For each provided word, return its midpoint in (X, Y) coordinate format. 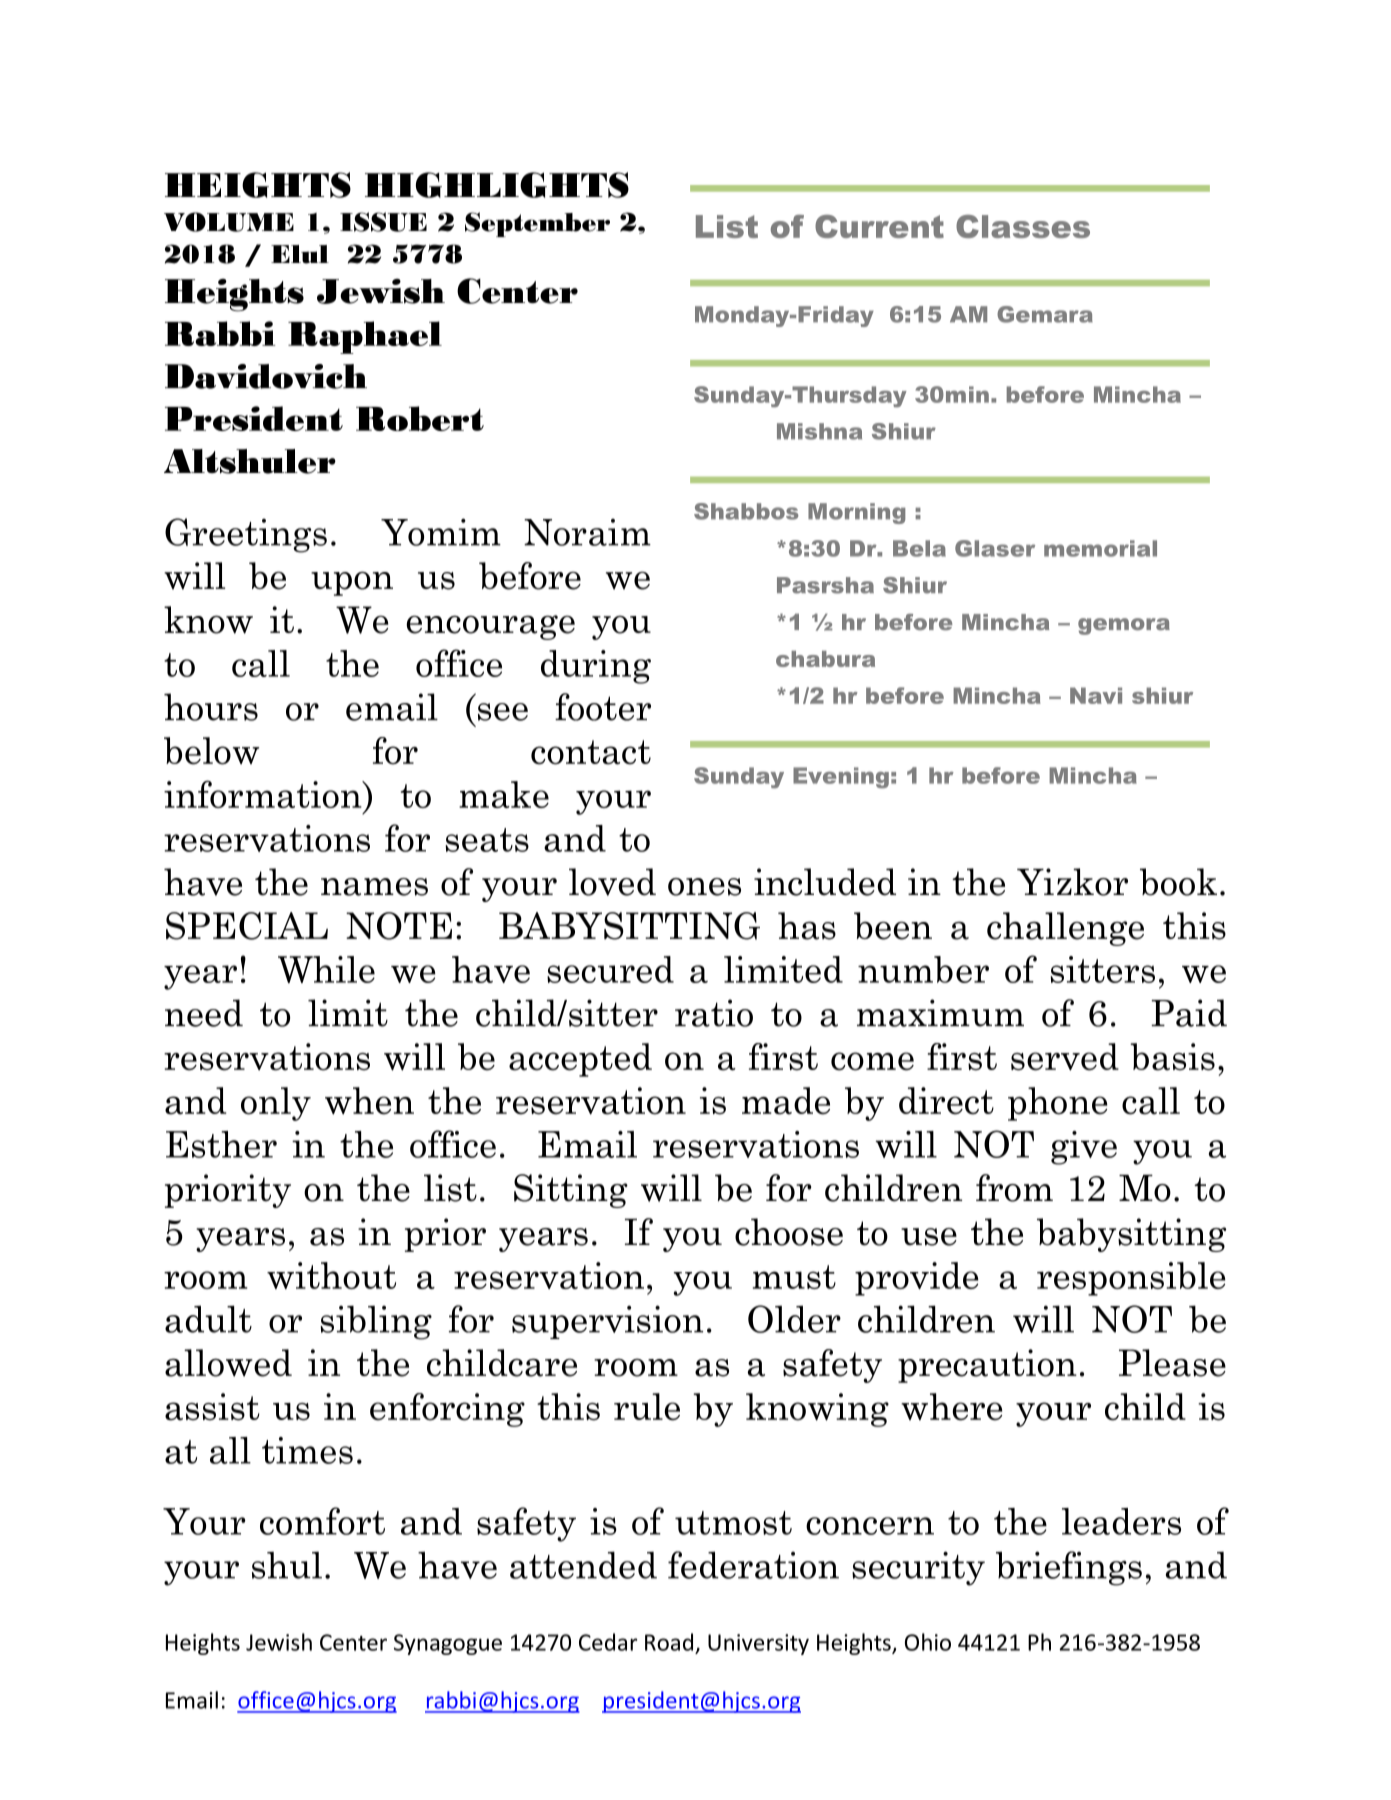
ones (704, 887)
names (374, 887)
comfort (322, 1521)
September (537, 224)
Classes (1023, 226)
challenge (1065, 929)
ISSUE (383, 222)
